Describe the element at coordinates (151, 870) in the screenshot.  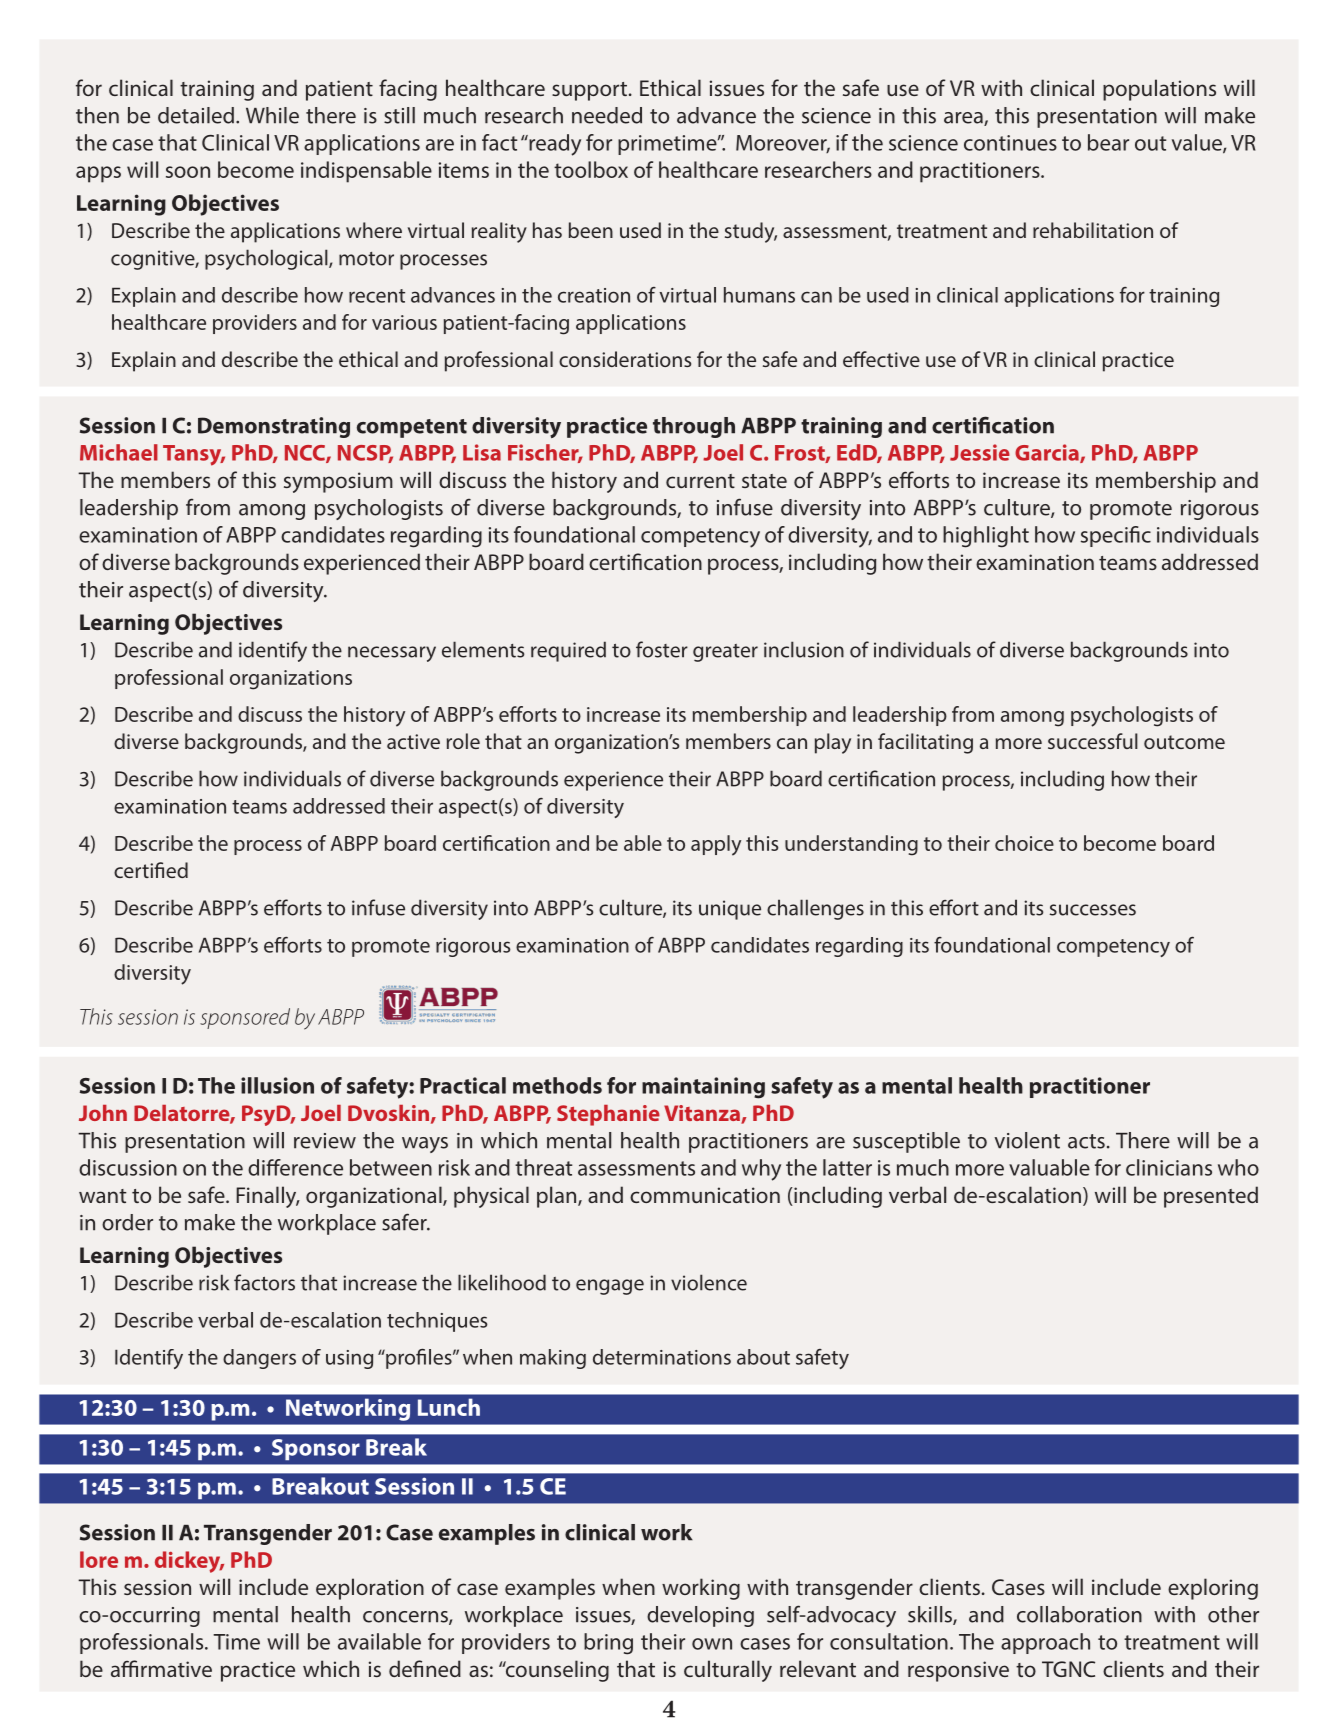
I see `certified` at that location.
